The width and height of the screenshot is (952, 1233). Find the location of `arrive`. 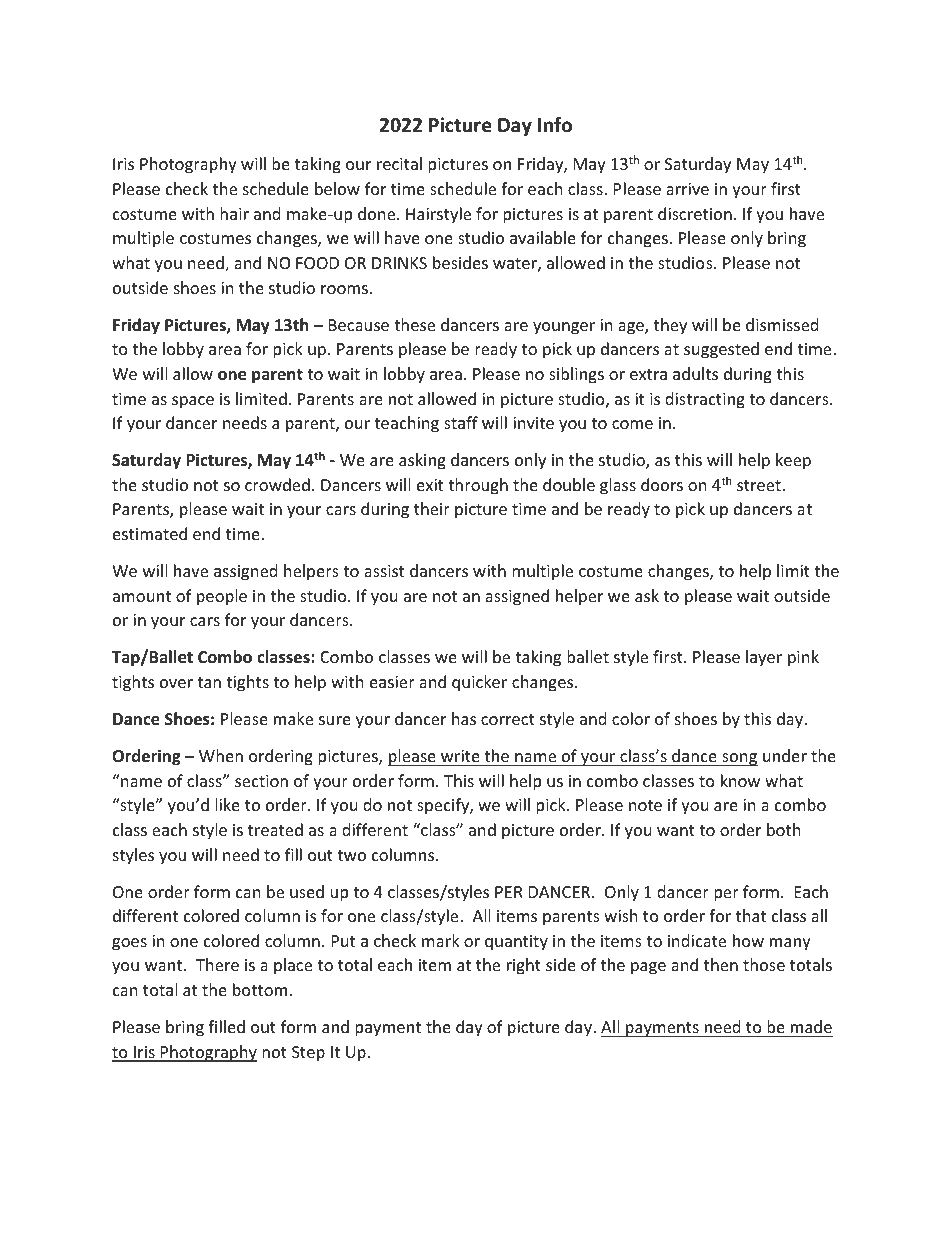

arrive is located at coordinates (687, 189).
